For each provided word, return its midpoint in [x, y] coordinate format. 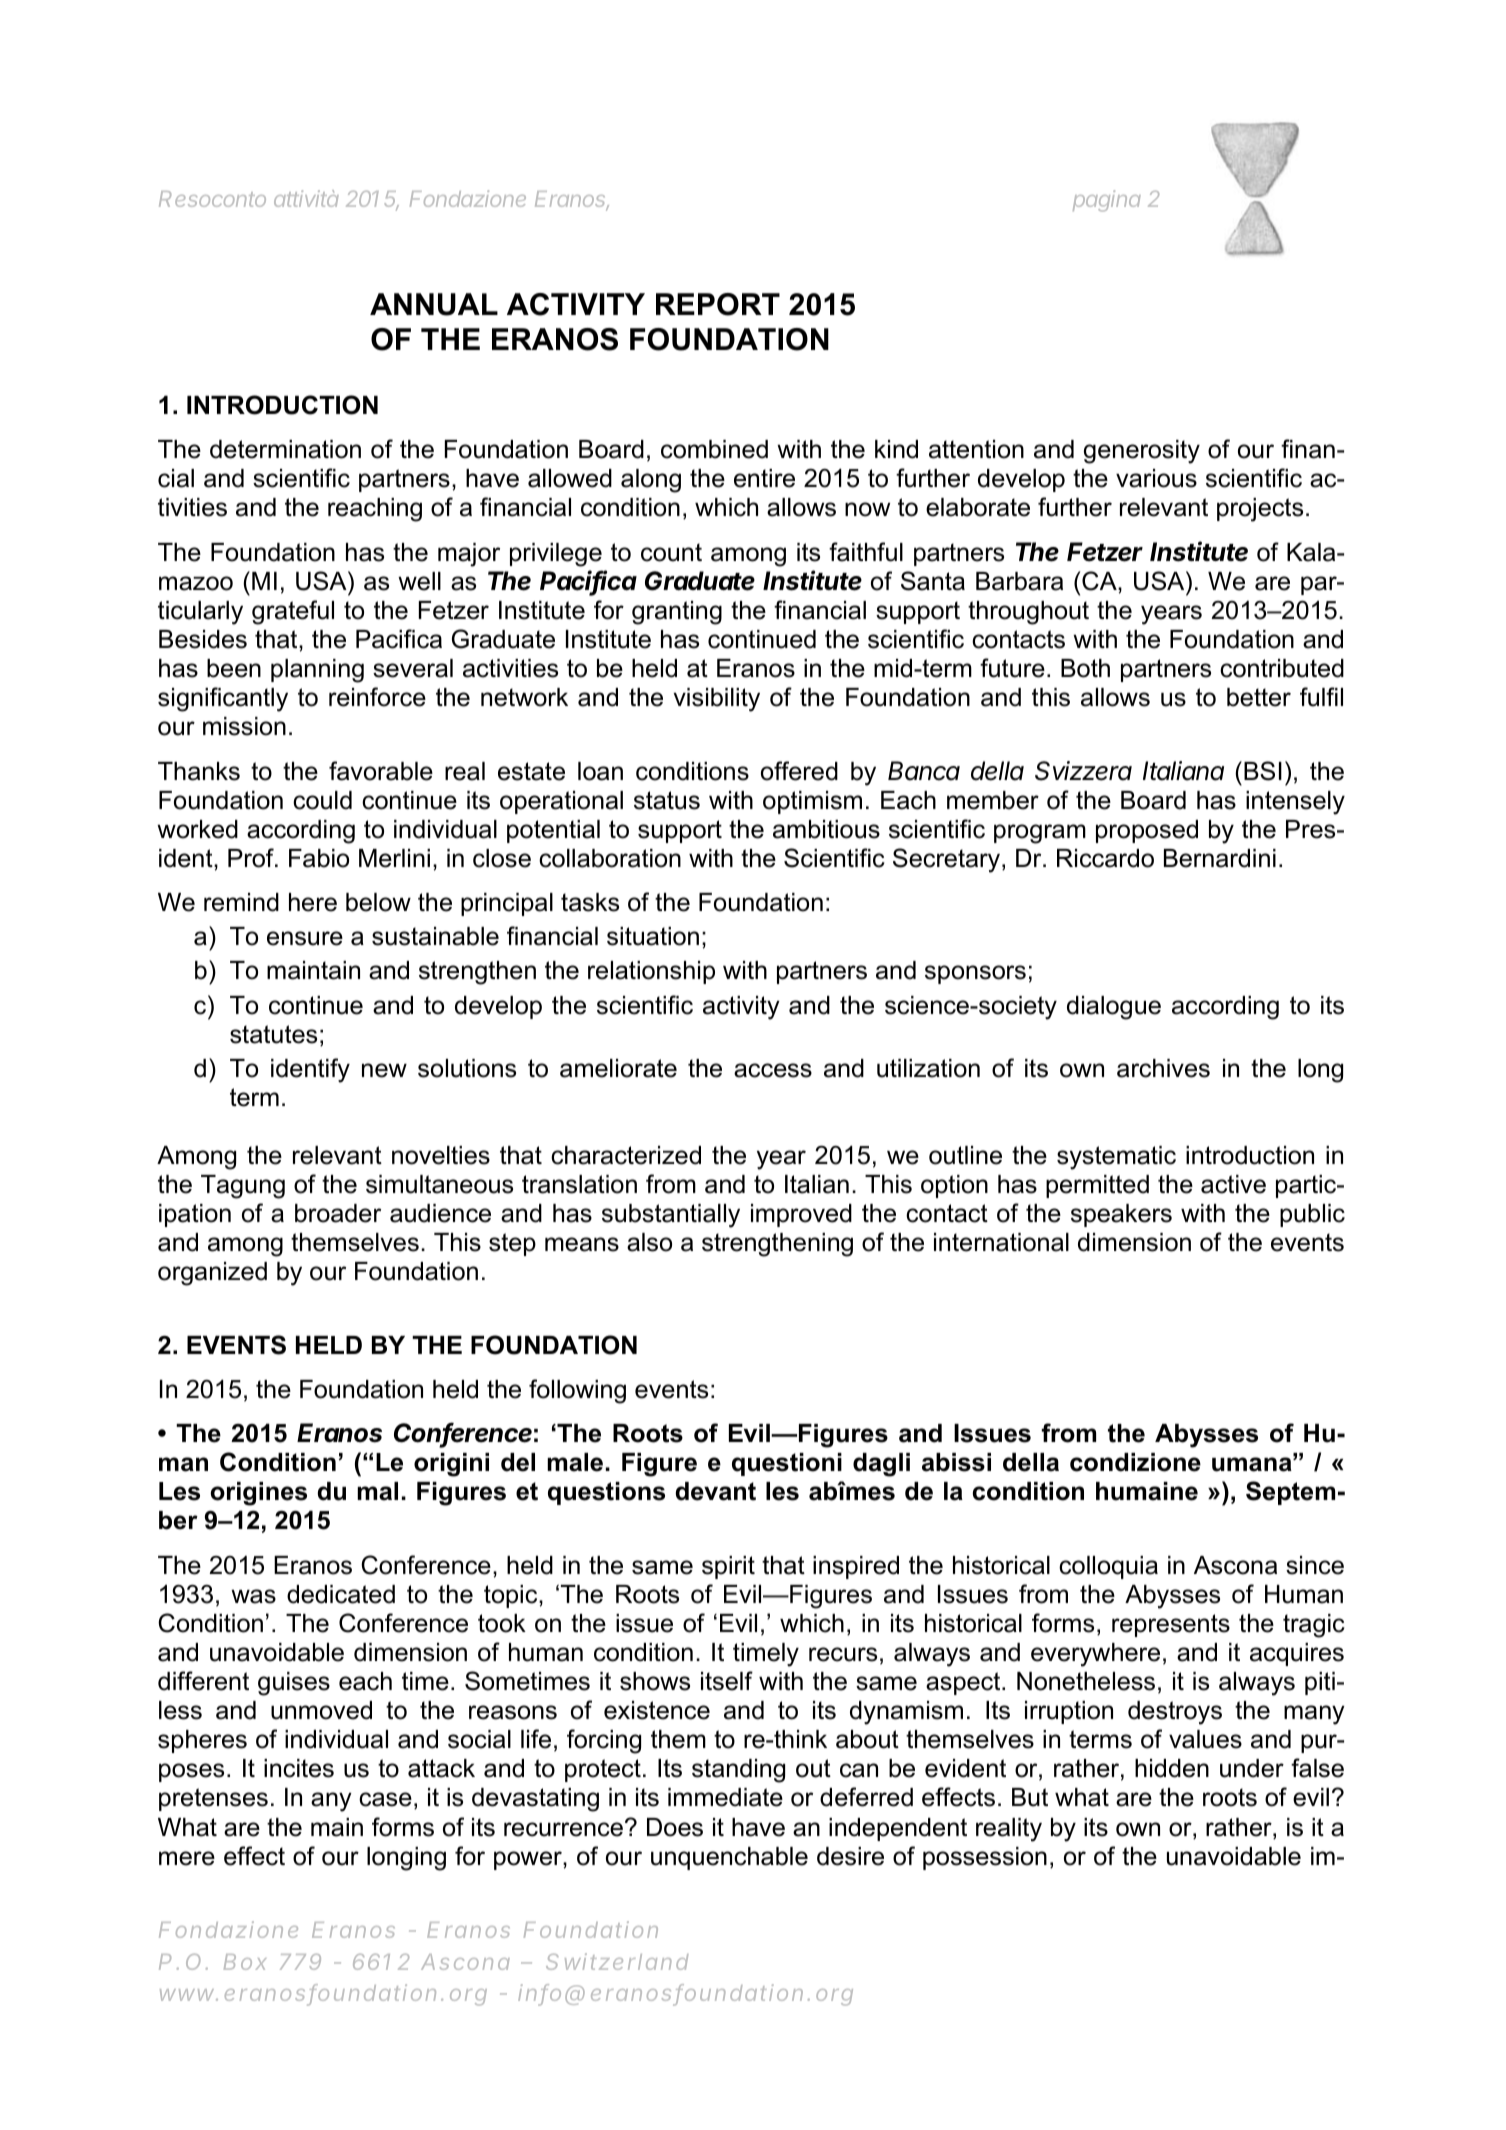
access [773, 1070]
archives [1163, 1068]
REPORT [718, 304]
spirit [728, 1567]
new [384, 1070]
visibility [717, 700]
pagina [1107, 201]
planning [317, 671]
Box [245, 1962]
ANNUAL [434, 304]
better [1259, 697]
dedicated [341, 1594]
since [1315, 1565]
